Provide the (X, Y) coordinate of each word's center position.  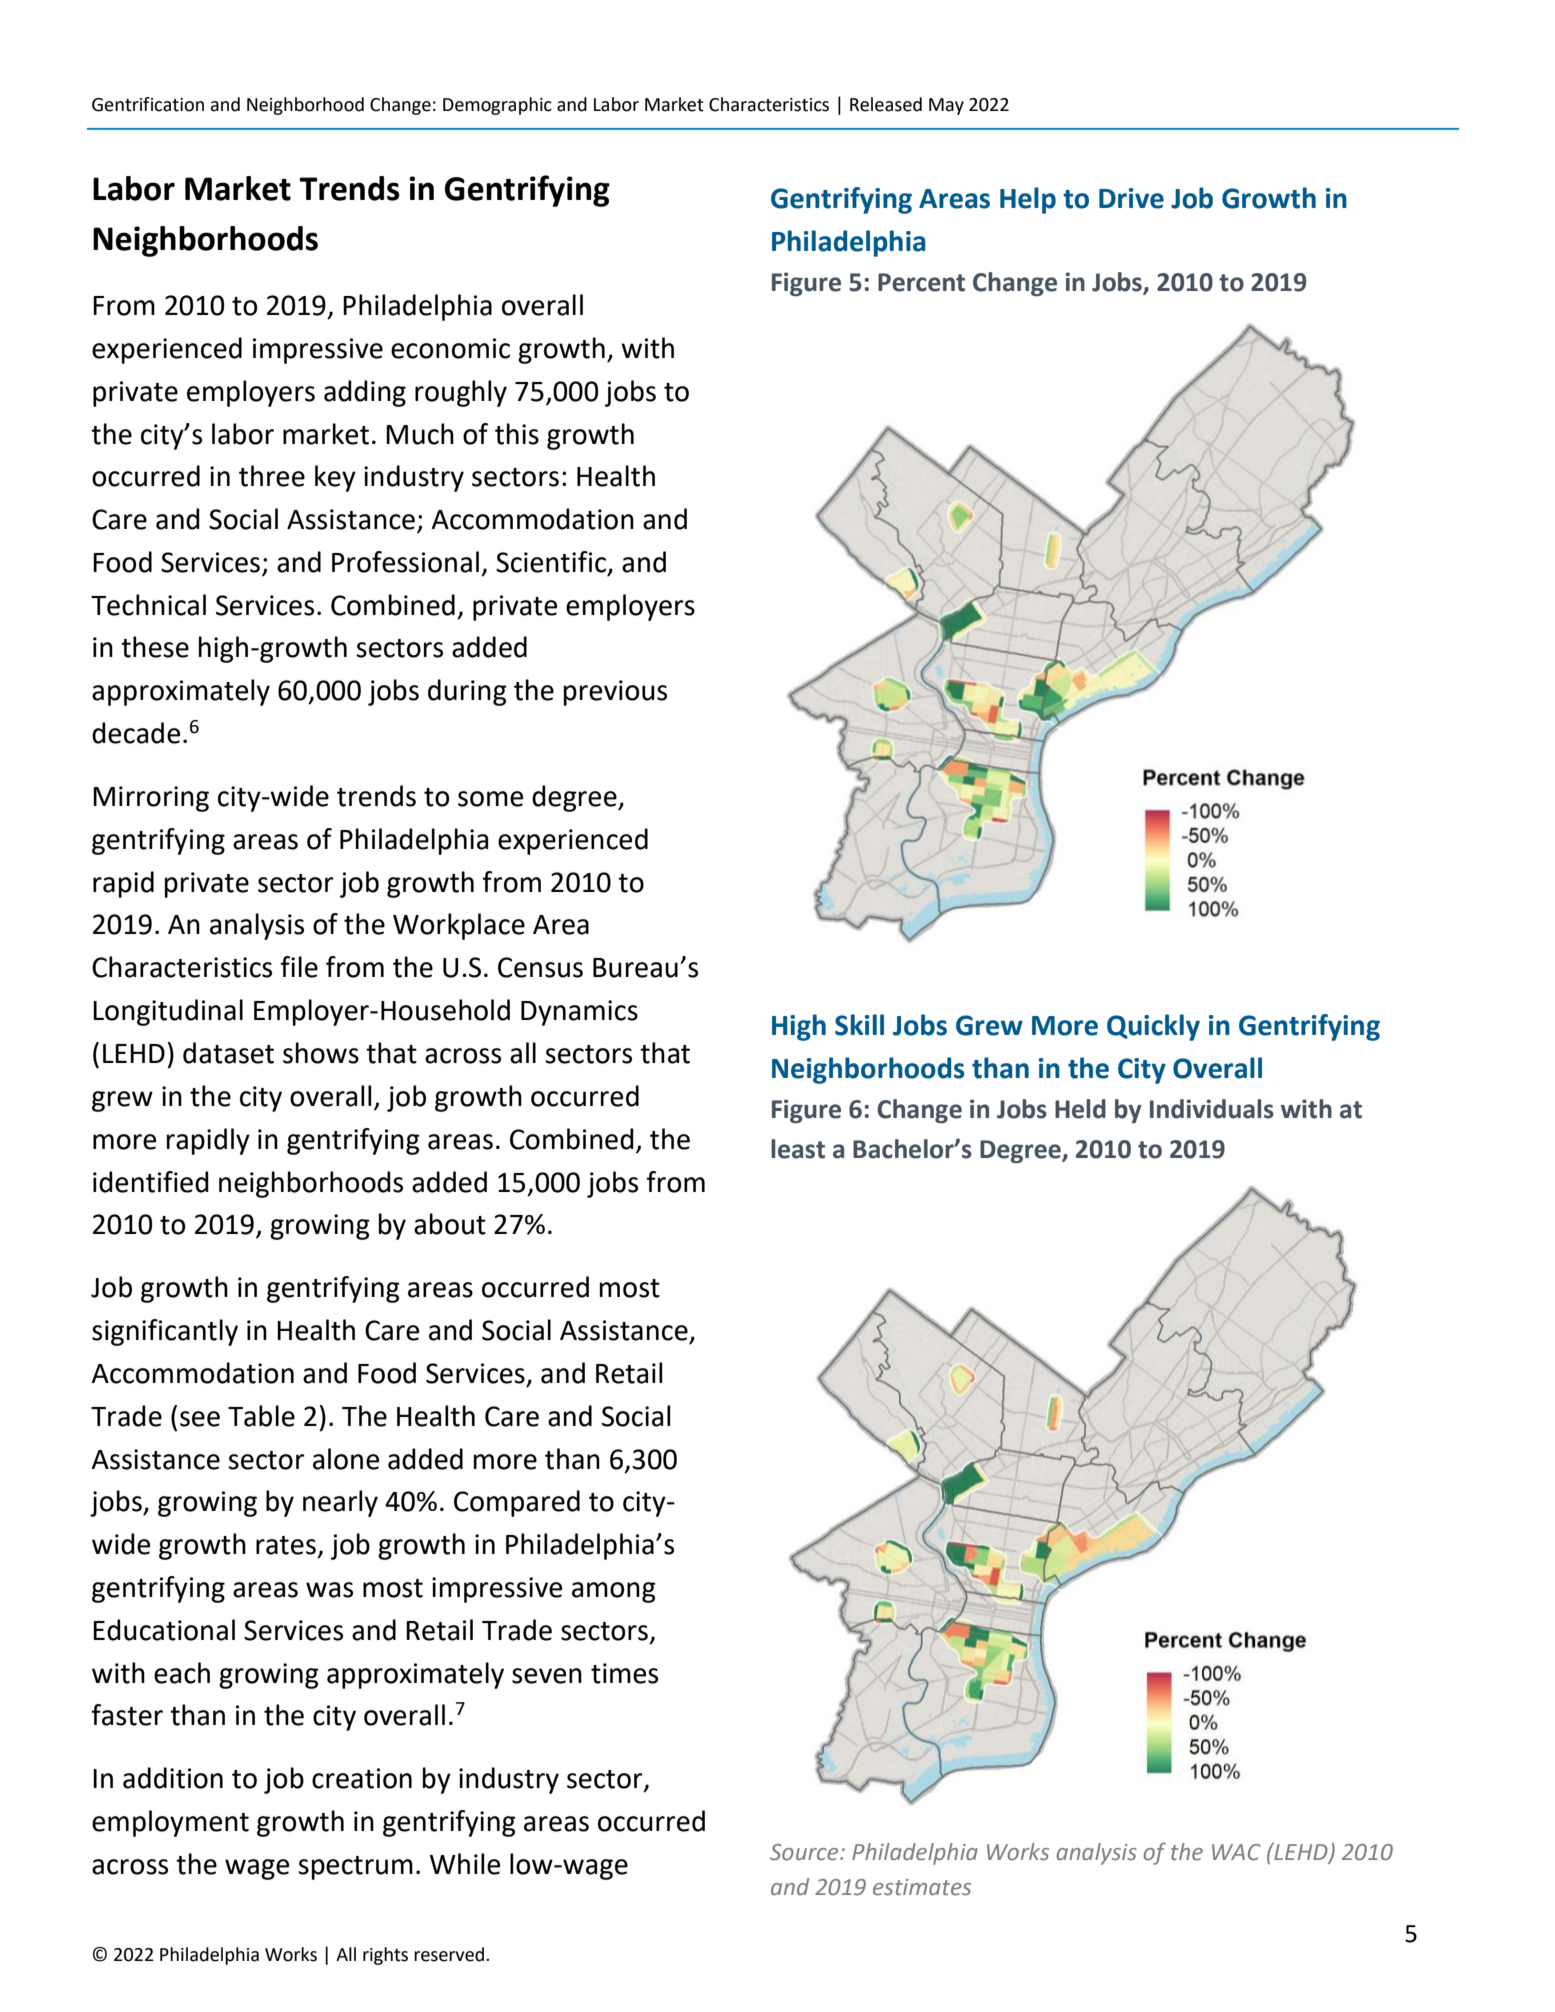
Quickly (1153, 1027)
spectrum (355, 1868)
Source (805, 1852)
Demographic (497, 106)
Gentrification (148, 104)
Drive (1131, 198)
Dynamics (579, 1013)
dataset (228, 1053)
